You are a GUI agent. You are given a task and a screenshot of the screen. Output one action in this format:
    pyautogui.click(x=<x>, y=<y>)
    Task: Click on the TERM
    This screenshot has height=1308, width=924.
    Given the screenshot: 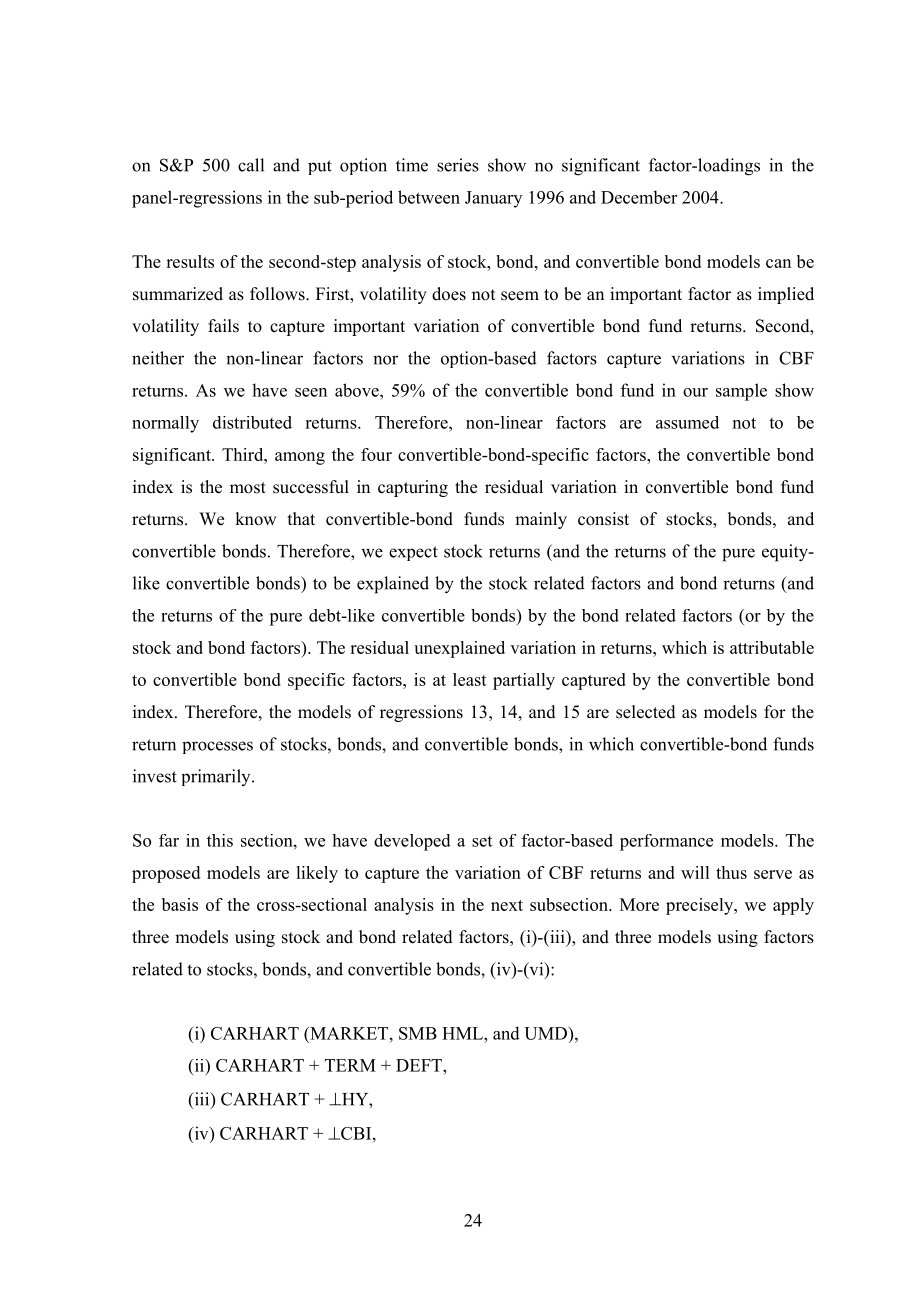 What is the action you would take?
    pyautogui.click(x=350, y=1065)
